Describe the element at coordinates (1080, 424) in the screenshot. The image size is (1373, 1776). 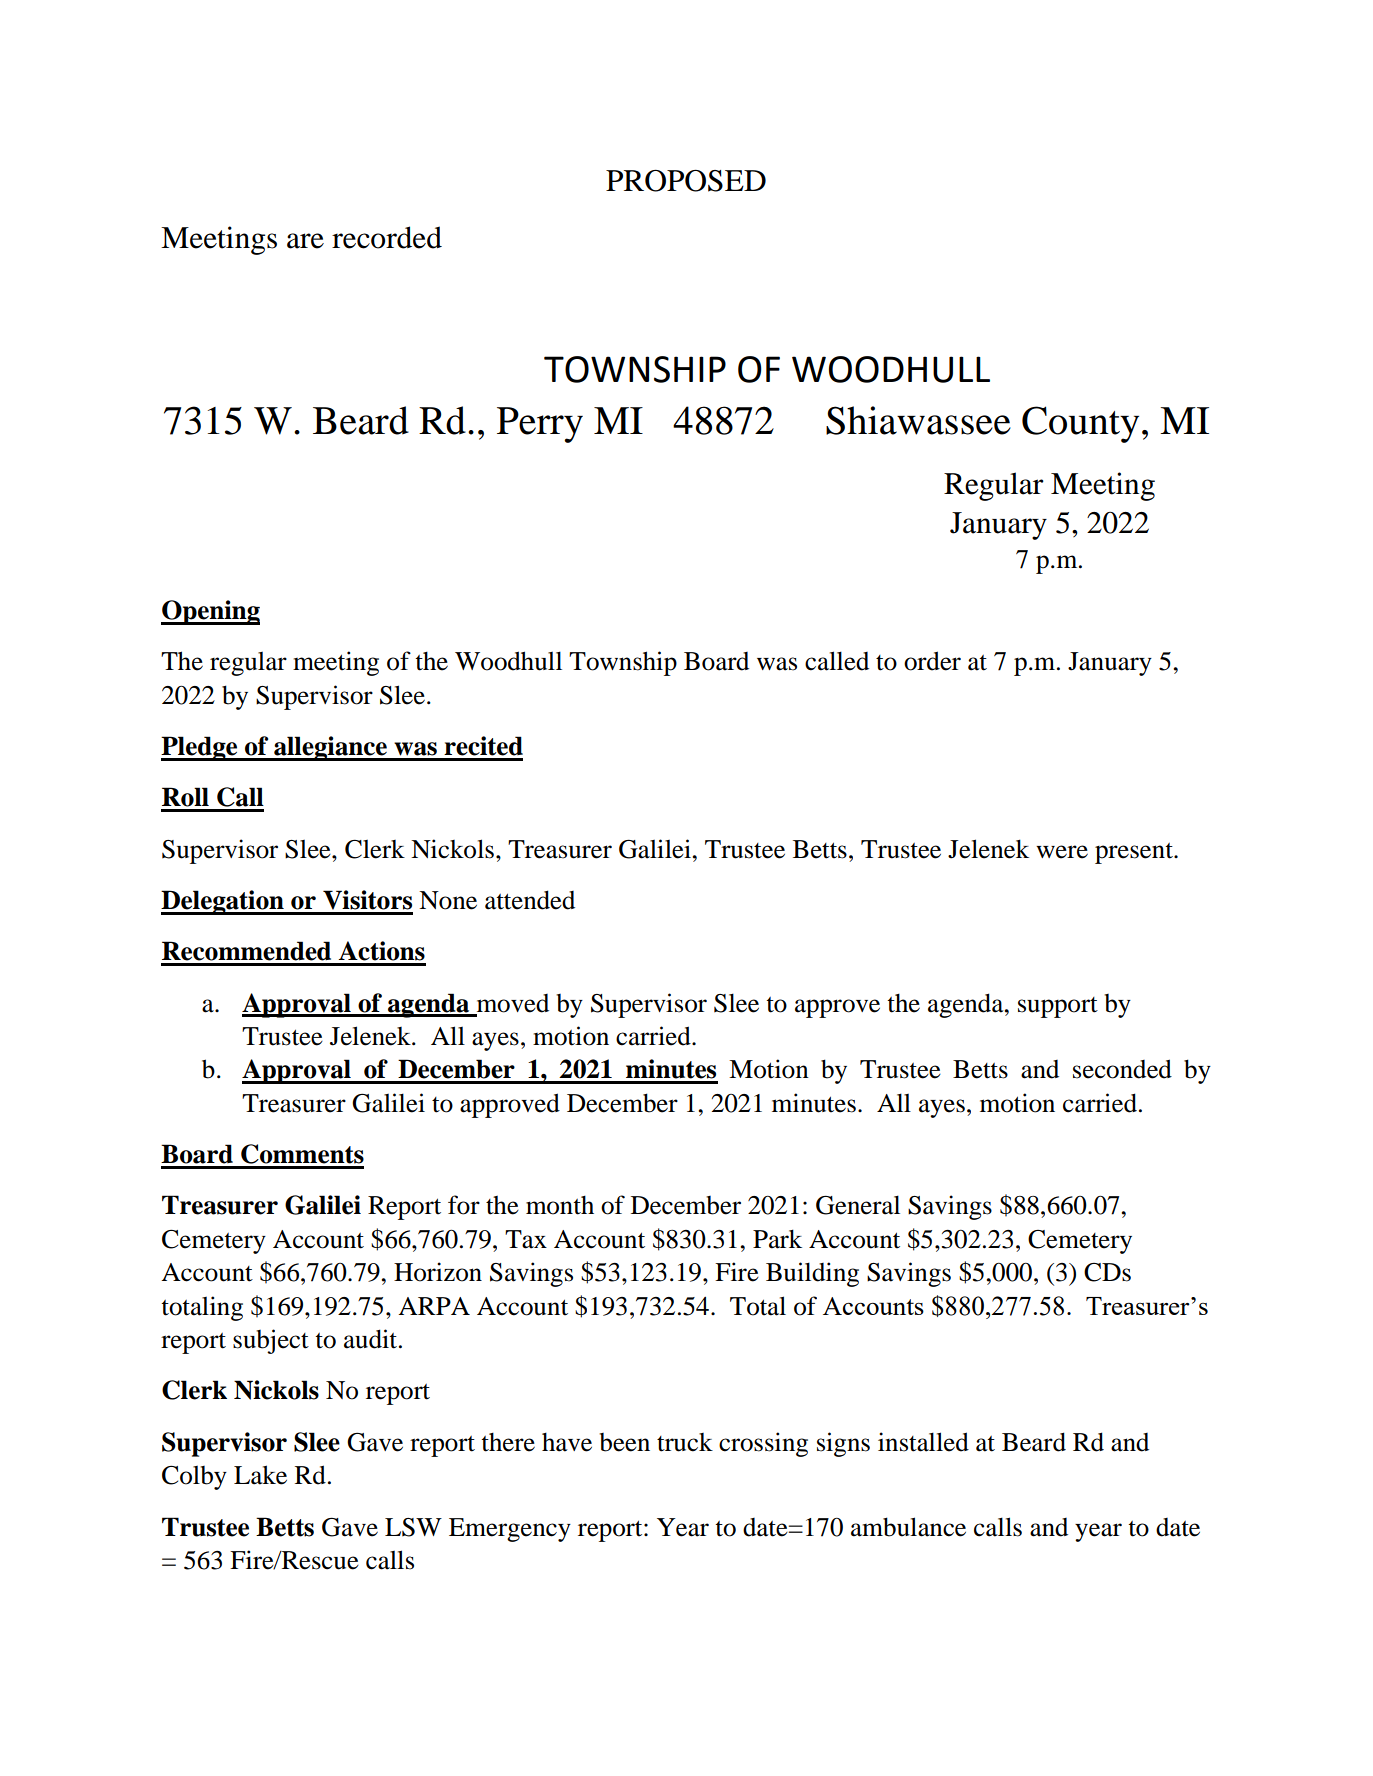
I see `County` at that location.
